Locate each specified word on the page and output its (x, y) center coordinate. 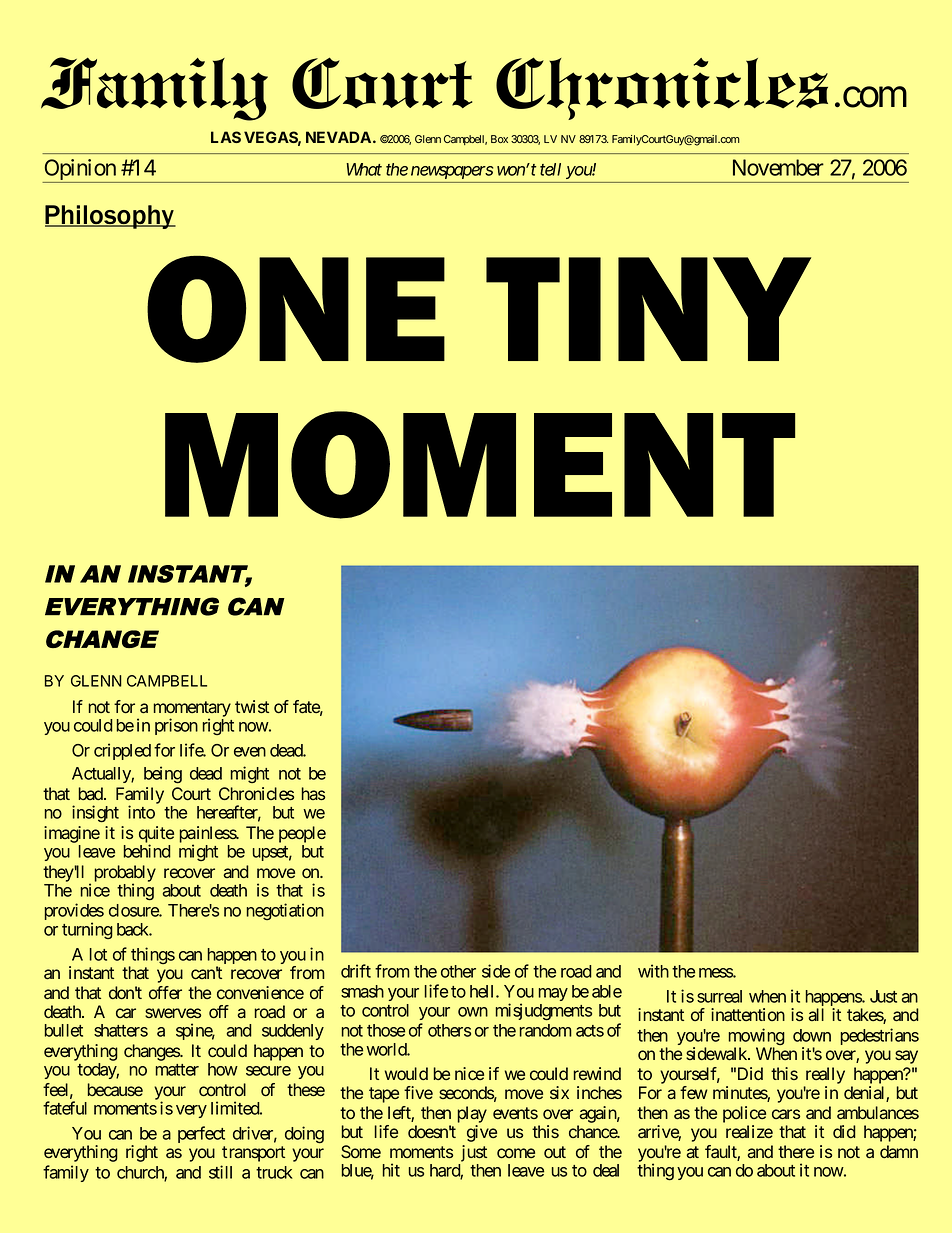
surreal (719, 996)
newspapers (452, 172)
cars (786, 1114)
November (778, 167)
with (653, 971)
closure (134, 910)
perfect (201, 1134)
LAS (226, 137)
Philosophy (110, 217)
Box (499, 139)
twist (252, 706)
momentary (192, 710)
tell (550, 169)
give (482, 1133)
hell (483, 991)
